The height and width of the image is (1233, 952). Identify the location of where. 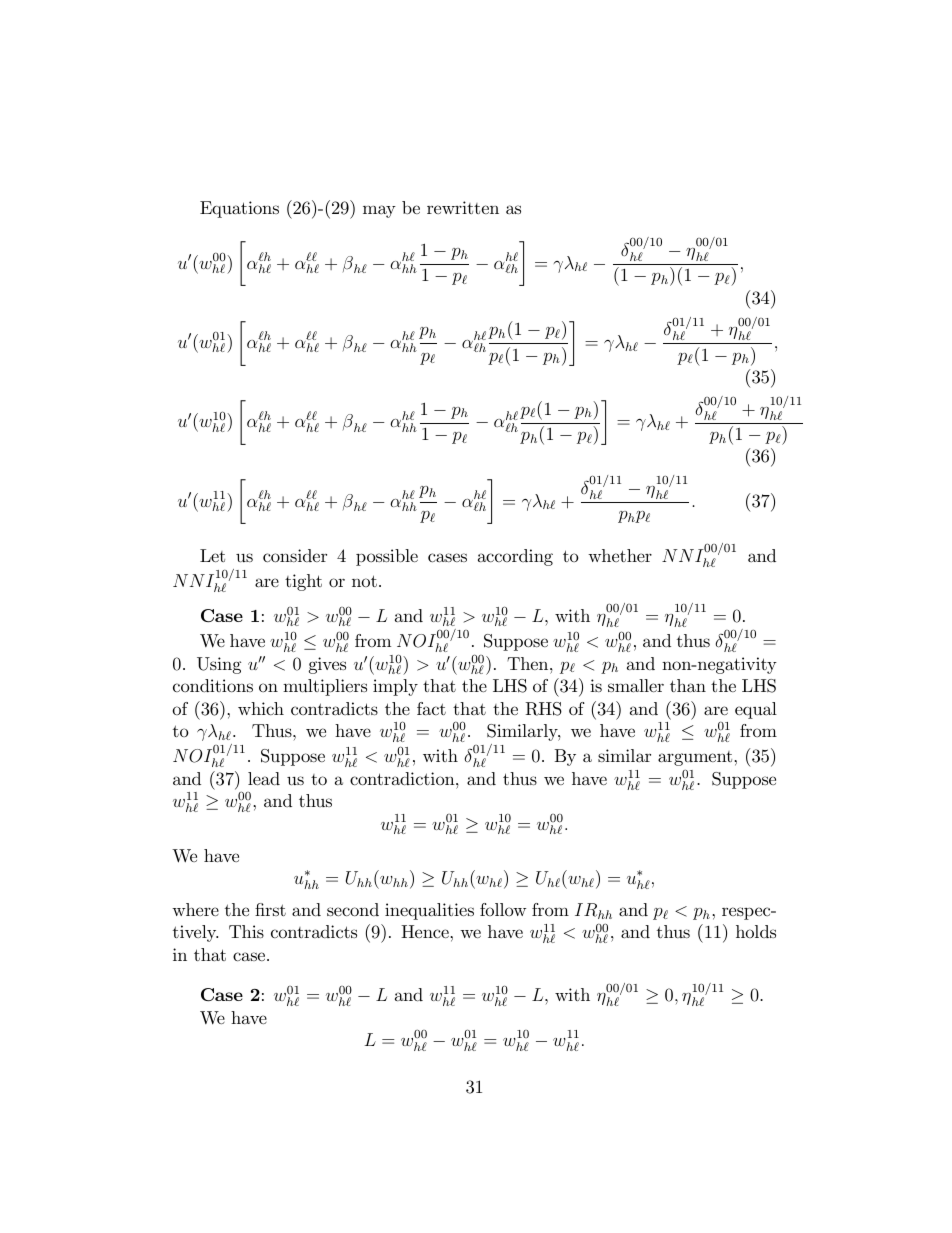
(195, 909).
